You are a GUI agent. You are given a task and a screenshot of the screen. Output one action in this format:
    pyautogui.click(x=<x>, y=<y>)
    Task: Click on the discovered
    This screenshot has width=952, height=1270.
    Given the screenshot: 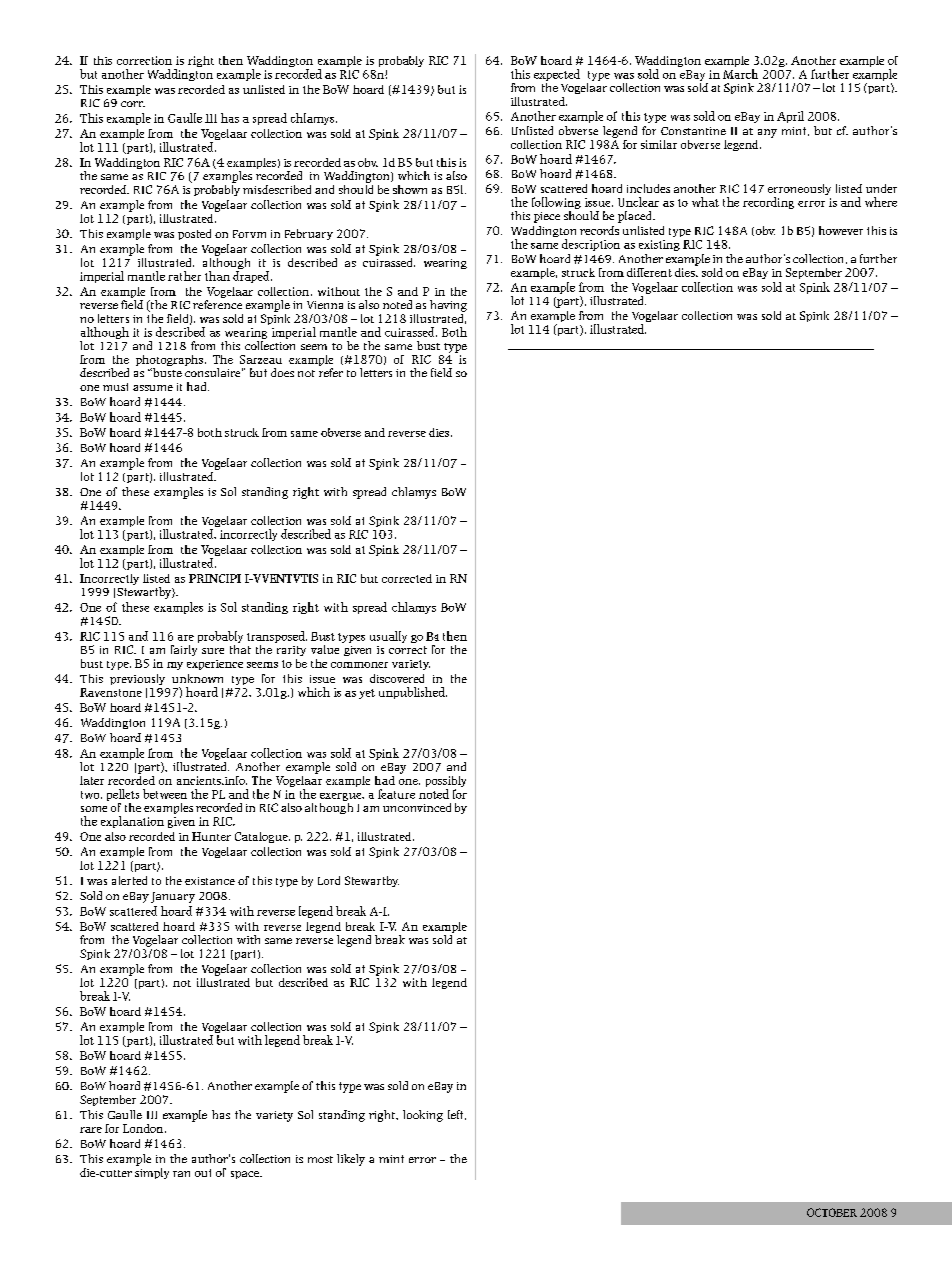 What is the action you would take?
    pyautogui.click(x=397, y=678)
